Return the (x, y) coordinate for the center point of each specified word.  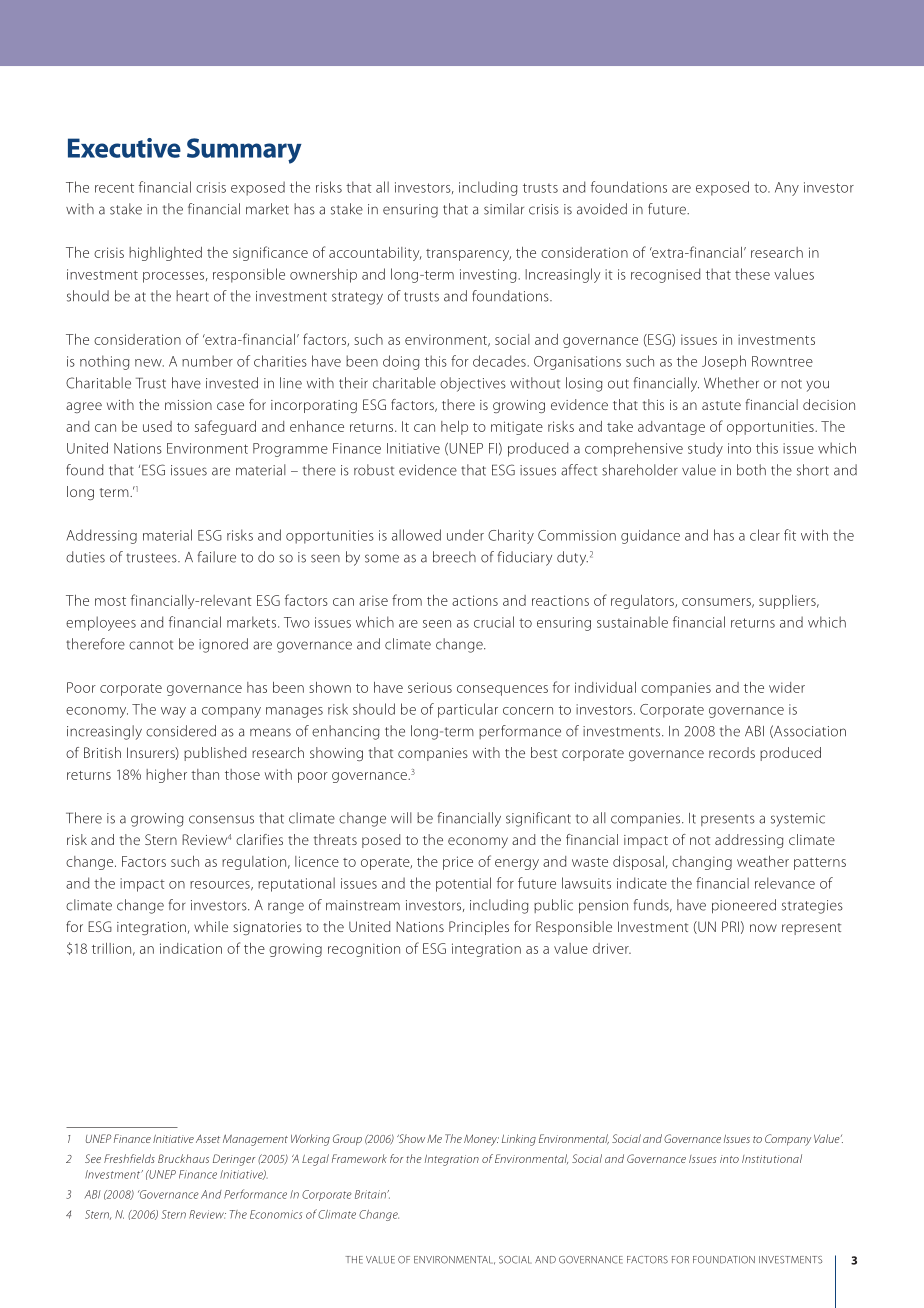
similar (504, 209)
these (752, 274)
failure (217, 557)
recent (114, 188)
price (458, 863)
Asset (208, 1138)
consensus (221, 819)
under (465, 535)
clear (765, 535)
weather (763, 861)
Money (481, 1140)
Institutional (772, 1158)
